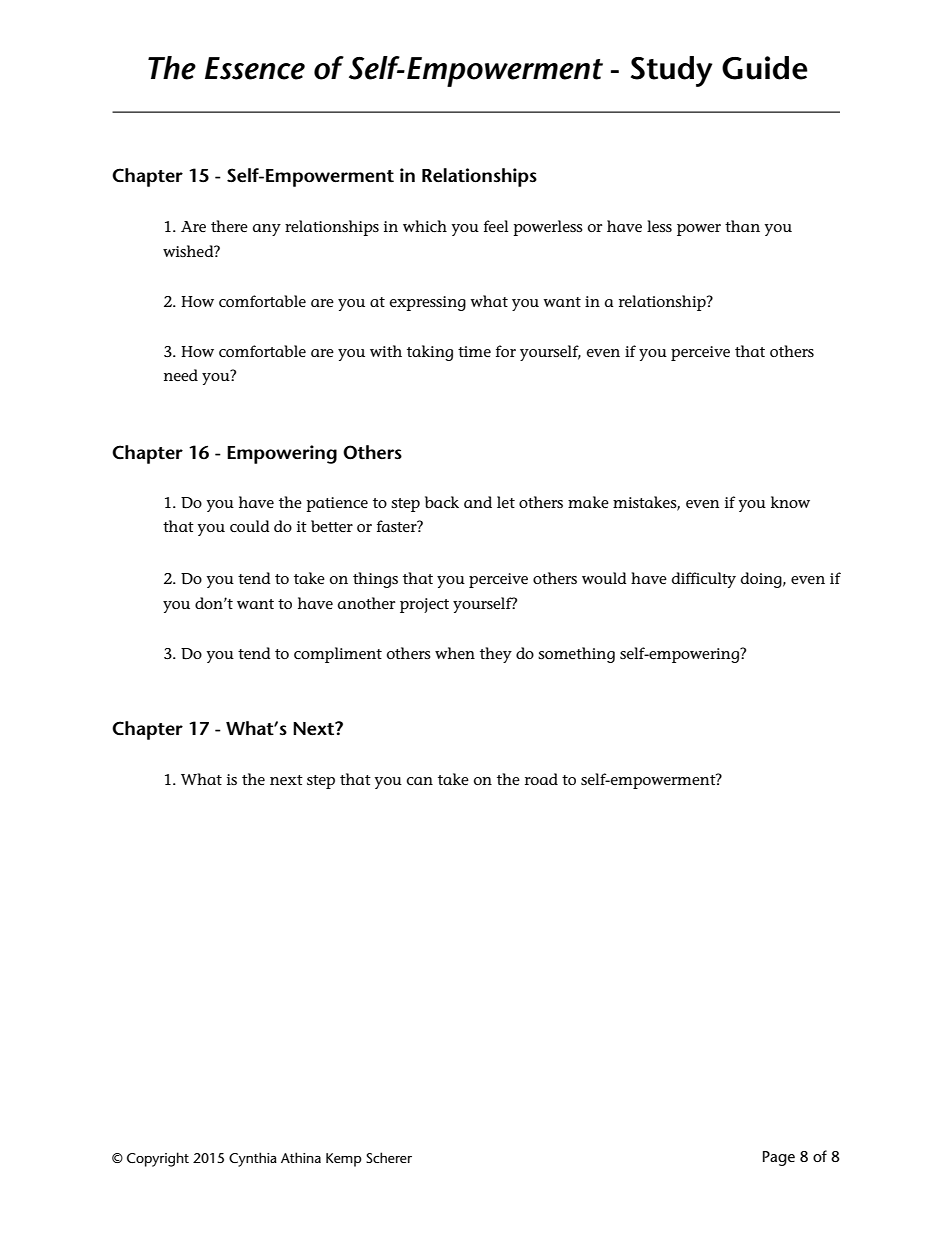  I want to click on difficulty, so click(704, 580).
